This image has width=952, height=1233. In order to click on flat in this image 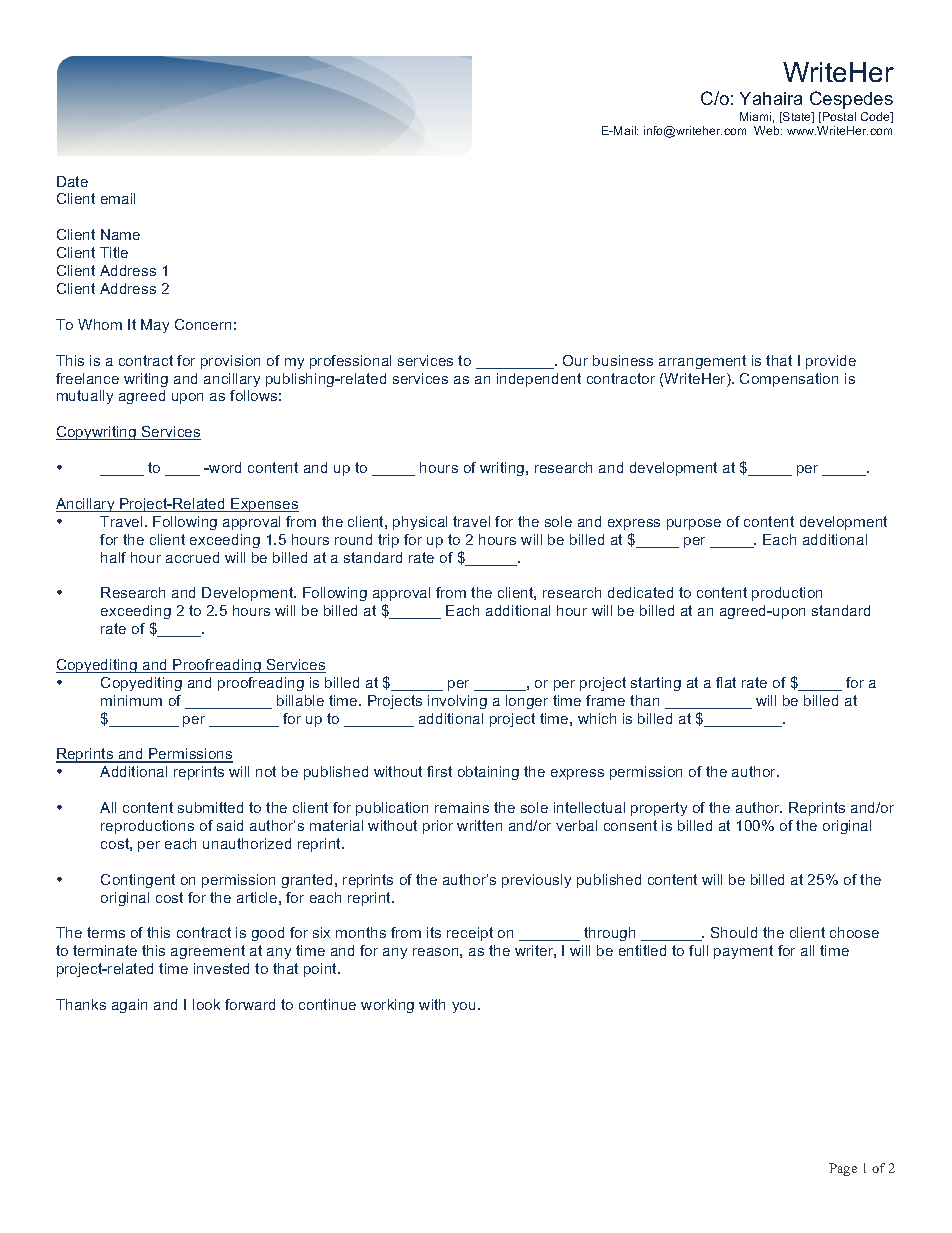, I will do `click(726, 682)`.
